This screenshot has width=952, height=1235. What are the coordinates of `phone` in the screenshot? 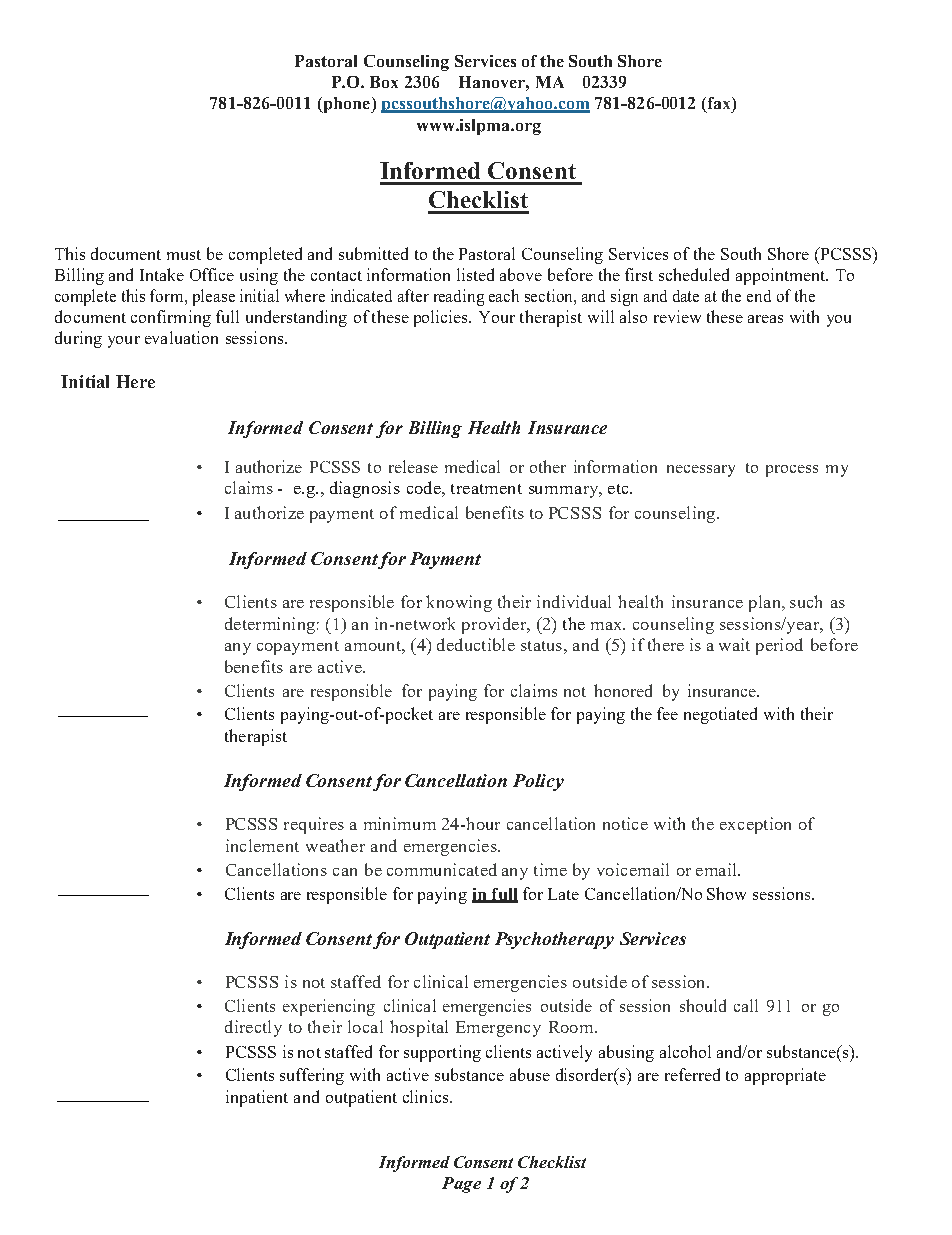 It's located at (346, 105).
